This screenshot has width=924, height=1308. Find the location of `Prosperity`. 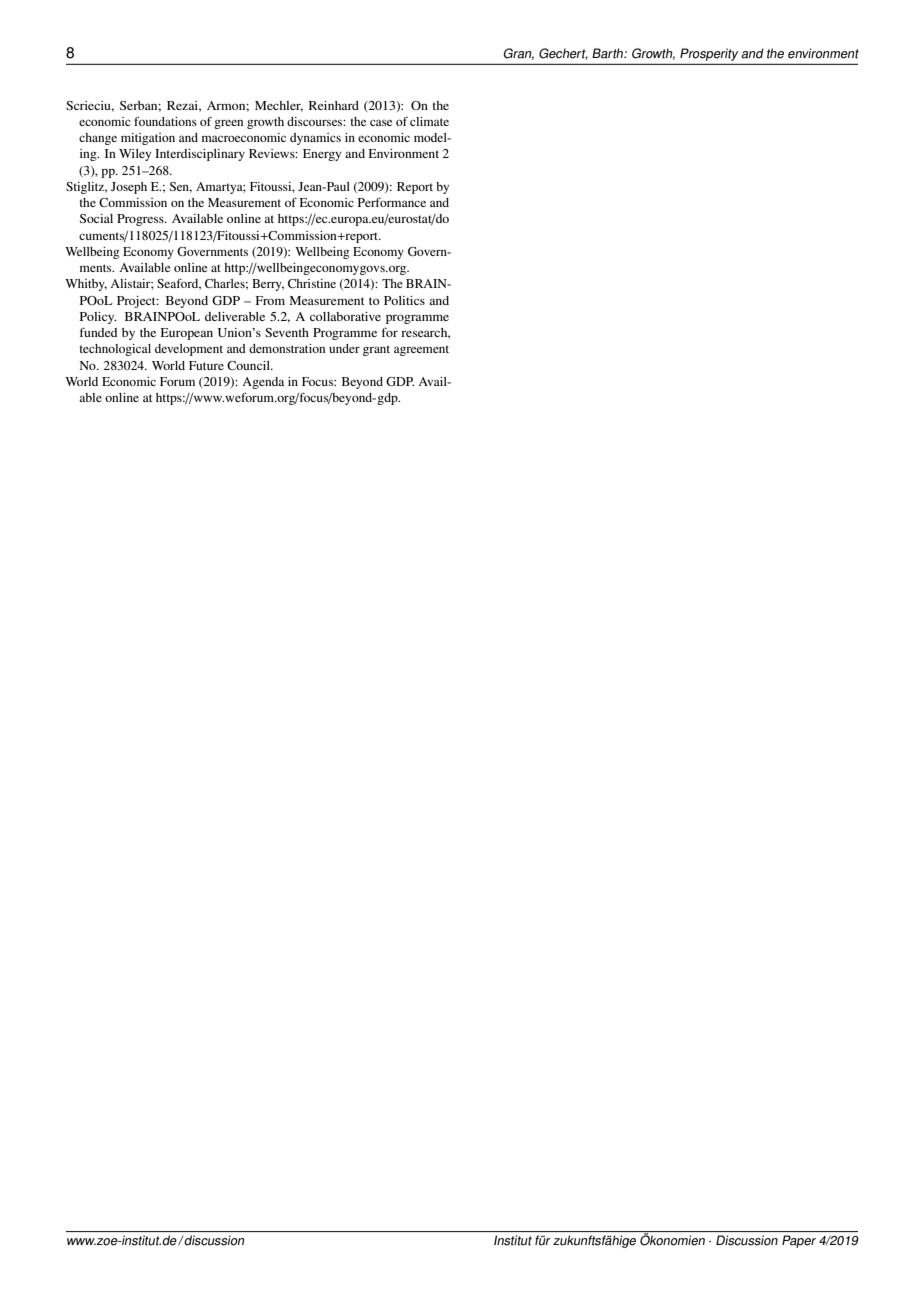

Prosperity is located at coordinates (709, 54).
